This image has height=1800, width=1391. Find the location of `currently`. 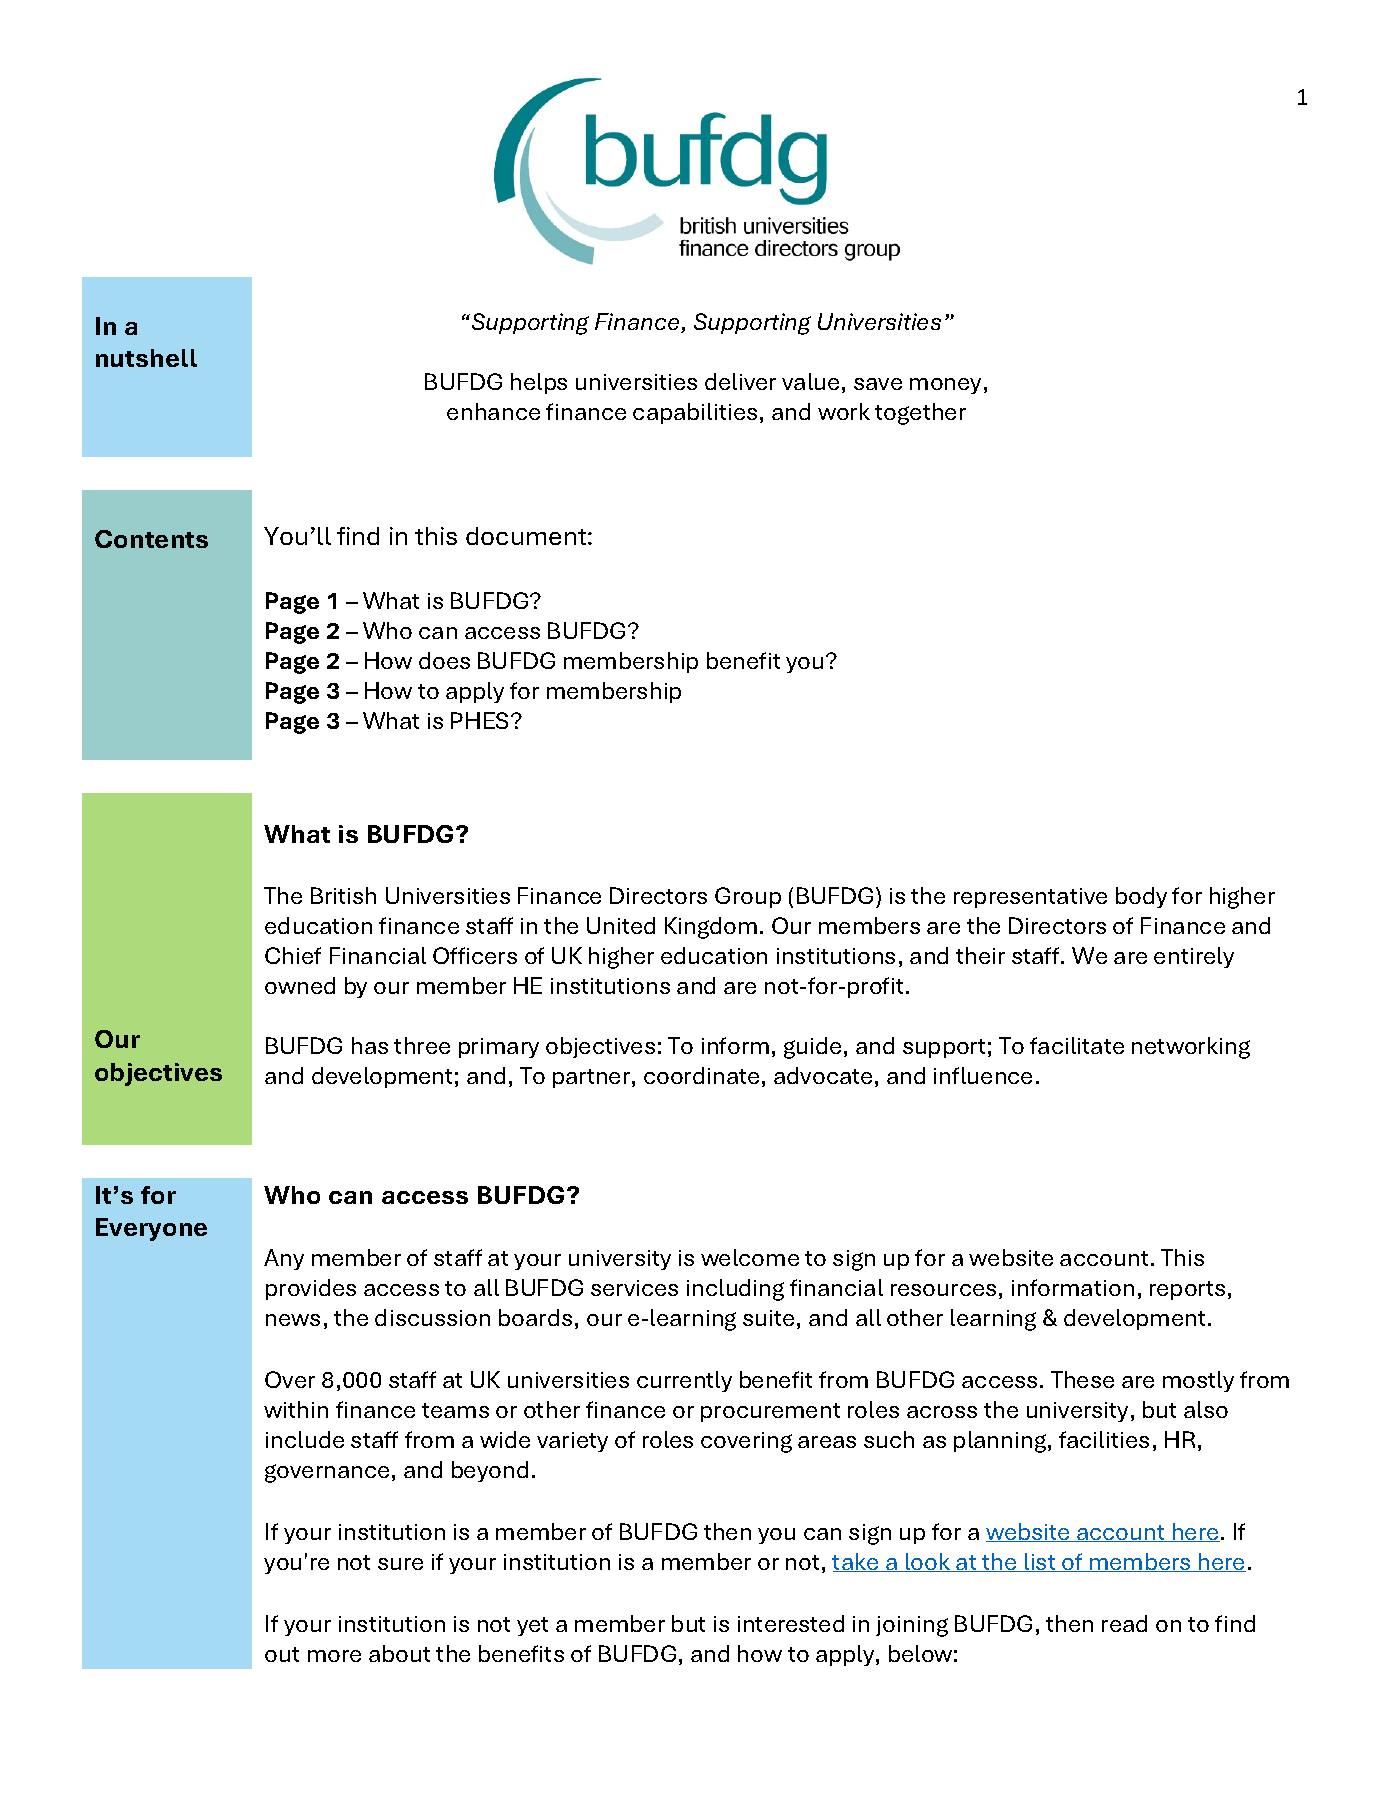

currently is located at coordinates (684, 1381).
